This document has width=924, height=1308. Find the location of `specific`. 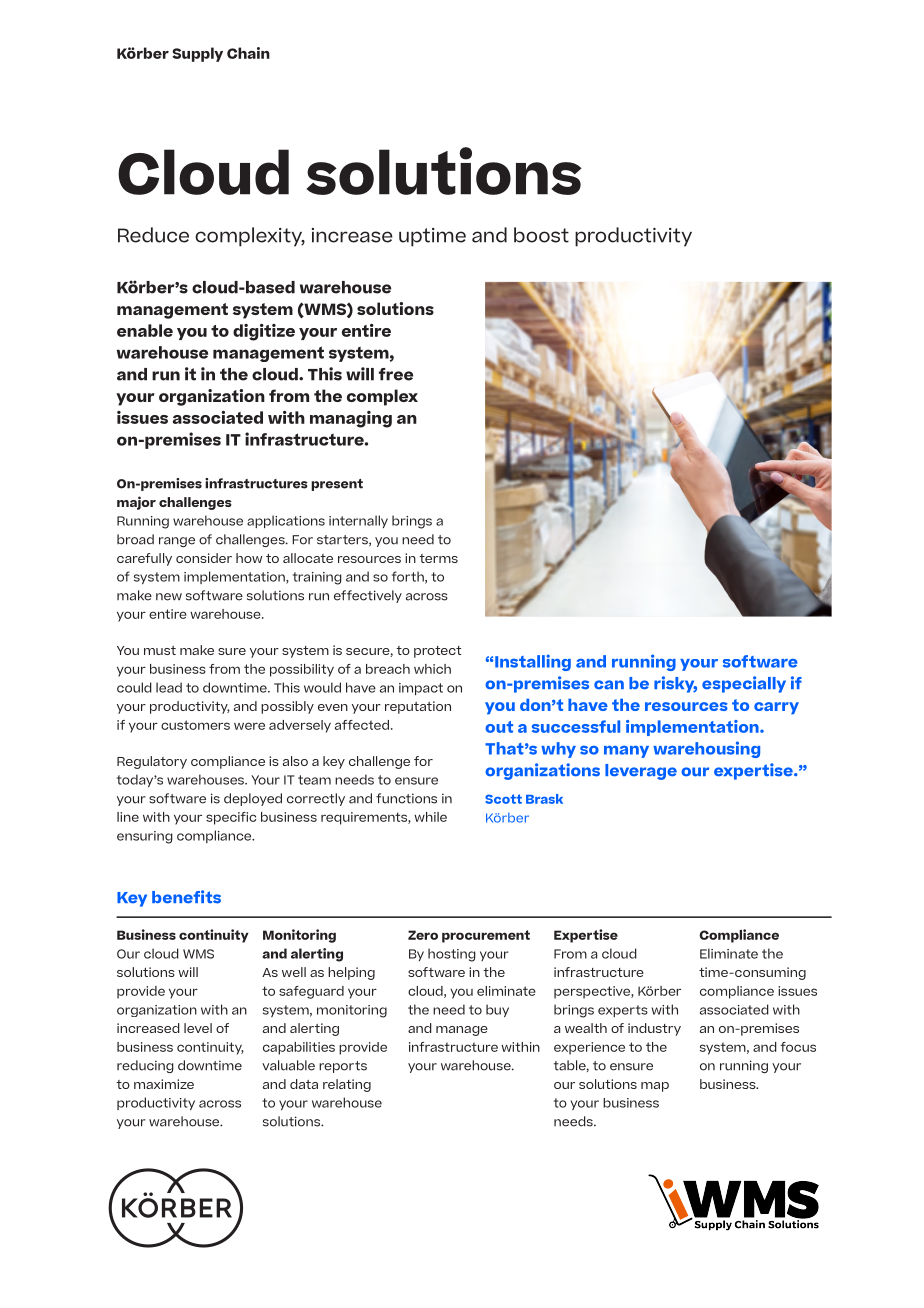

specific is located at coordinates (231, 818).
